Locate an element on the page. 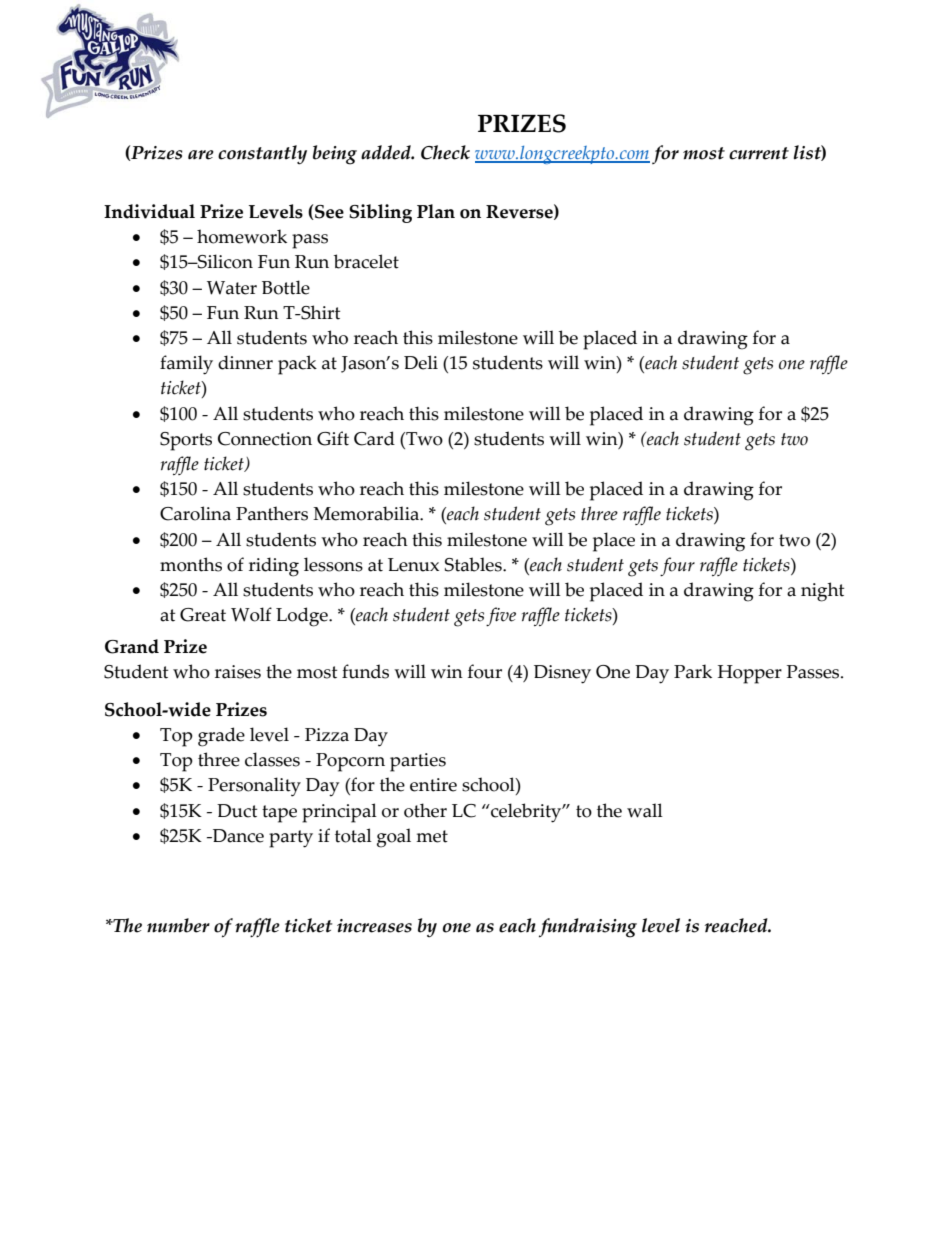  night is located at coordinates (822, 592).
